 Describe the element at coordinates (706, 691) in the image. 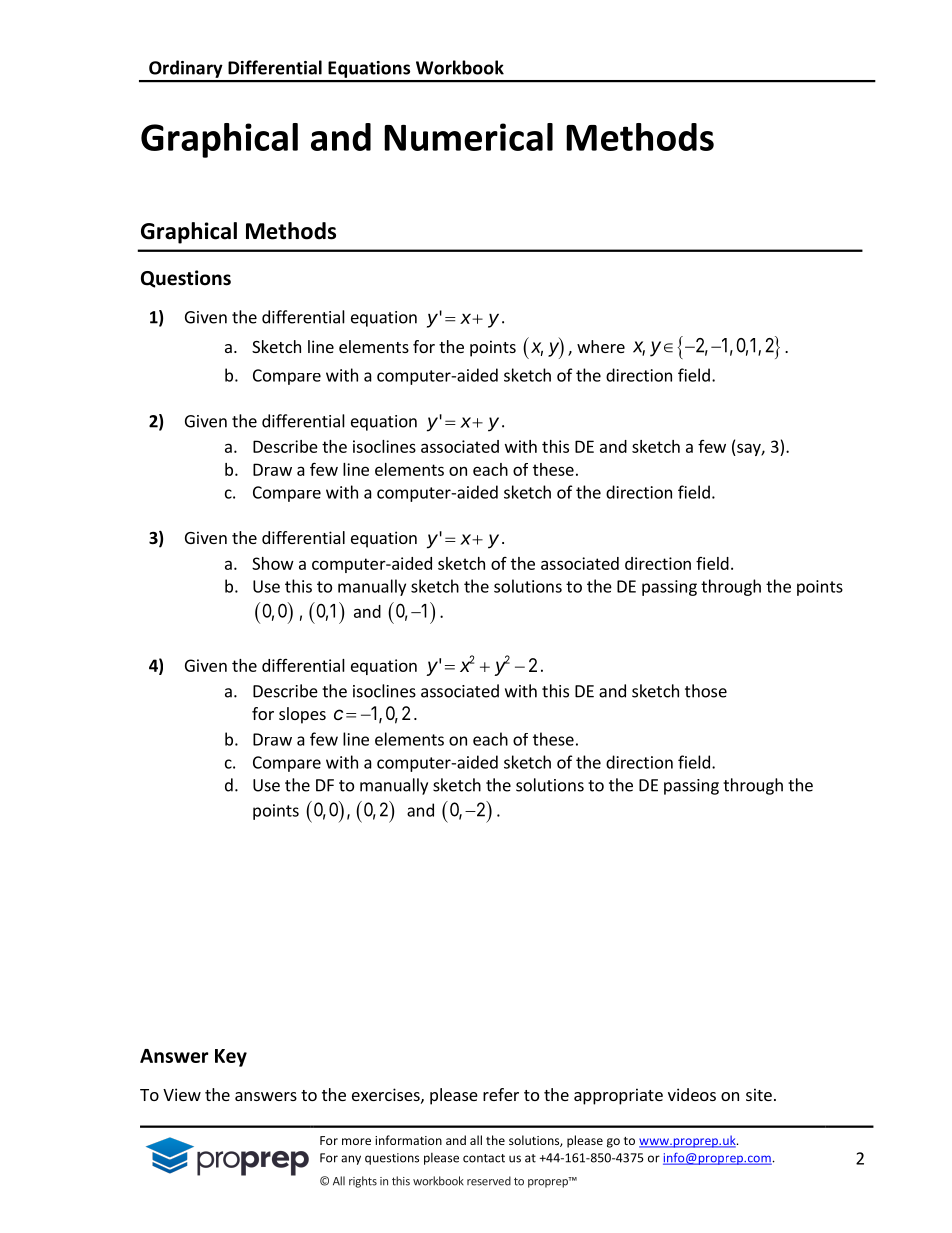

I see `those` at that location.
